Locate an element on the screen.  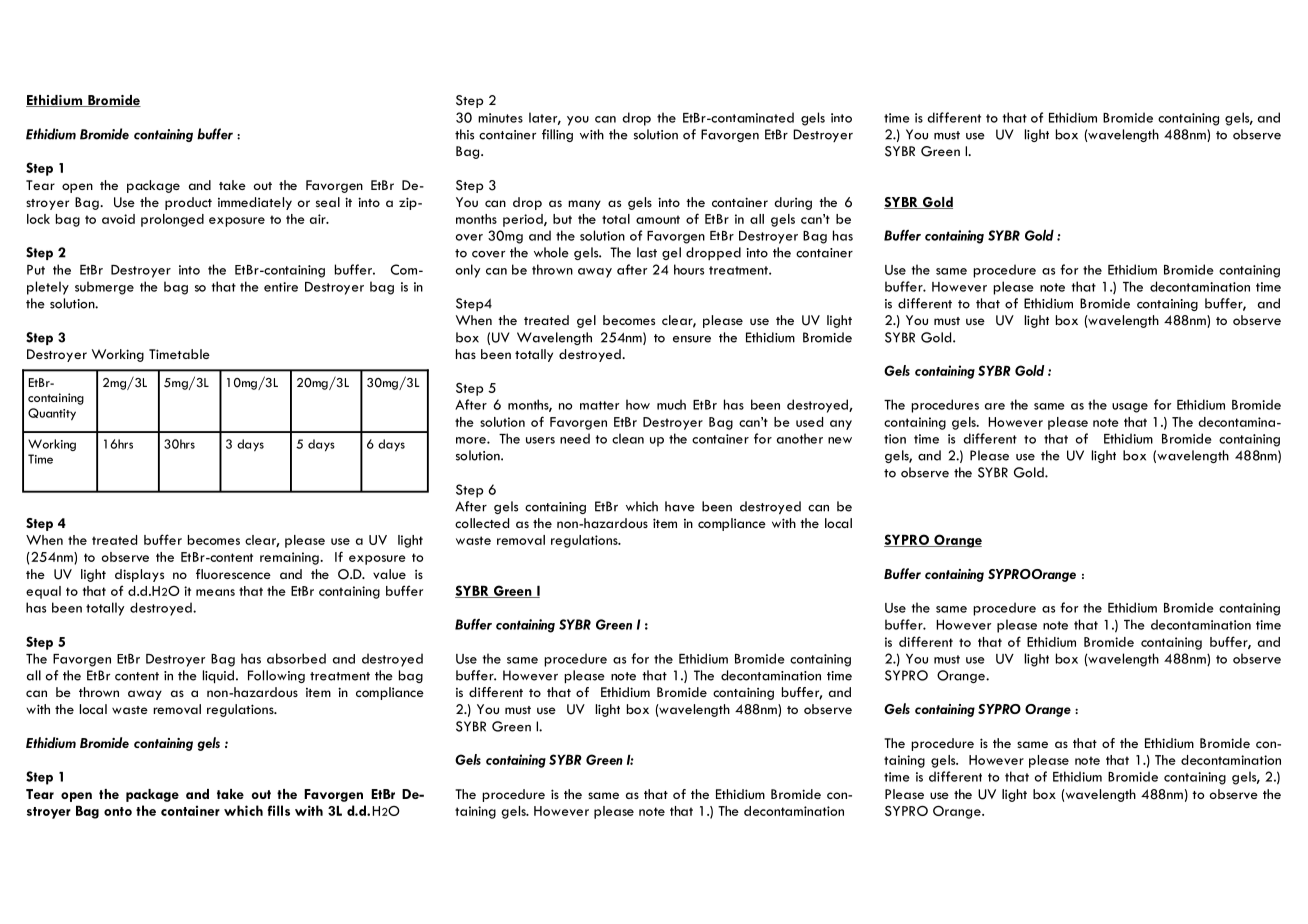
product is located at coordinates (188, 203).
